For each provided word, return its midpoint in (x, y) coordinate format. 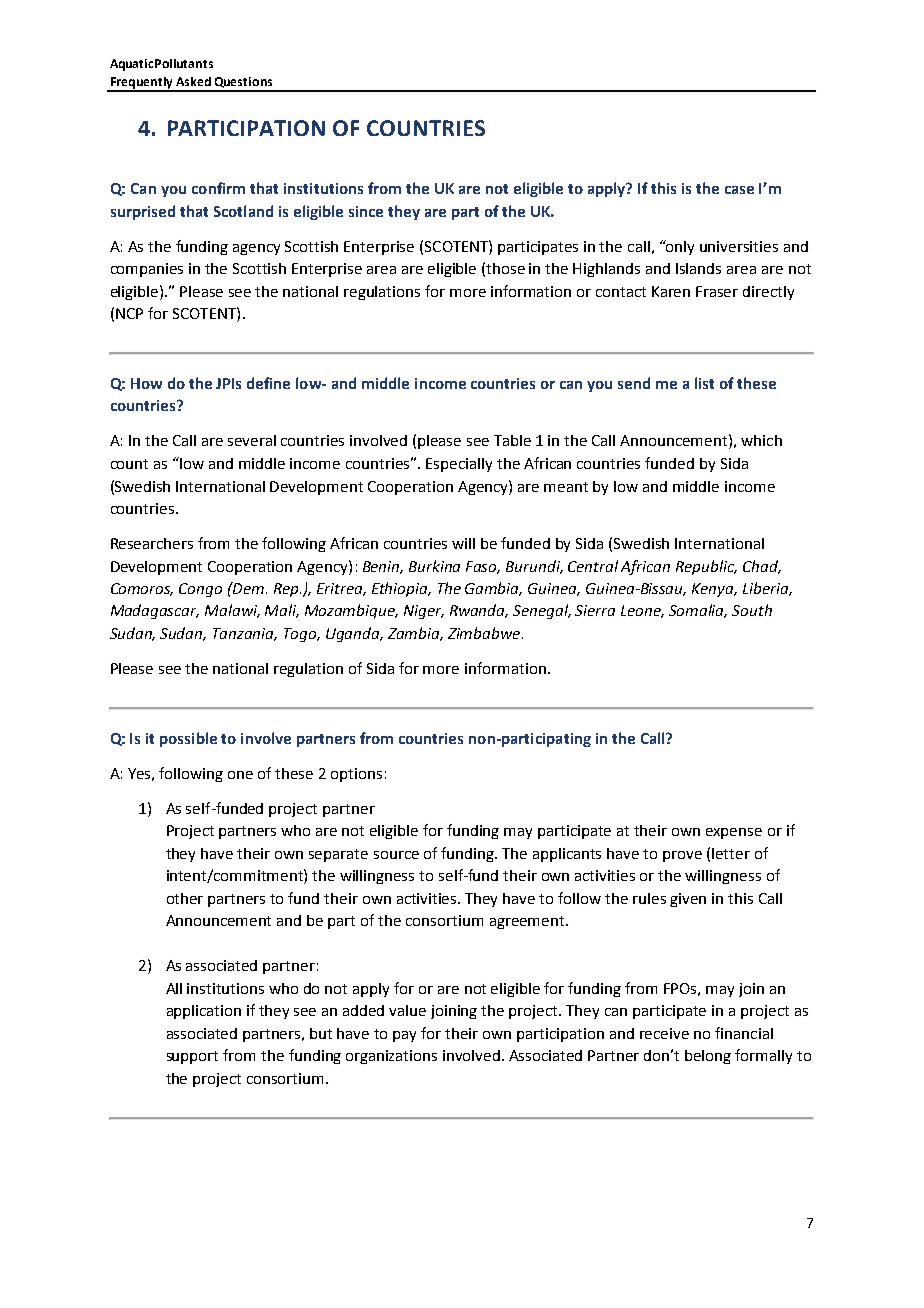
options (356, 775)
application (204, 1012)
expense (734, 833)
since (366, 211)
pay (404, 1036)
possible (188, 739)
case (739, 190)
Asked (193, 81)
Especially (459, 465)
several (252, 440)
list (704, 383)
